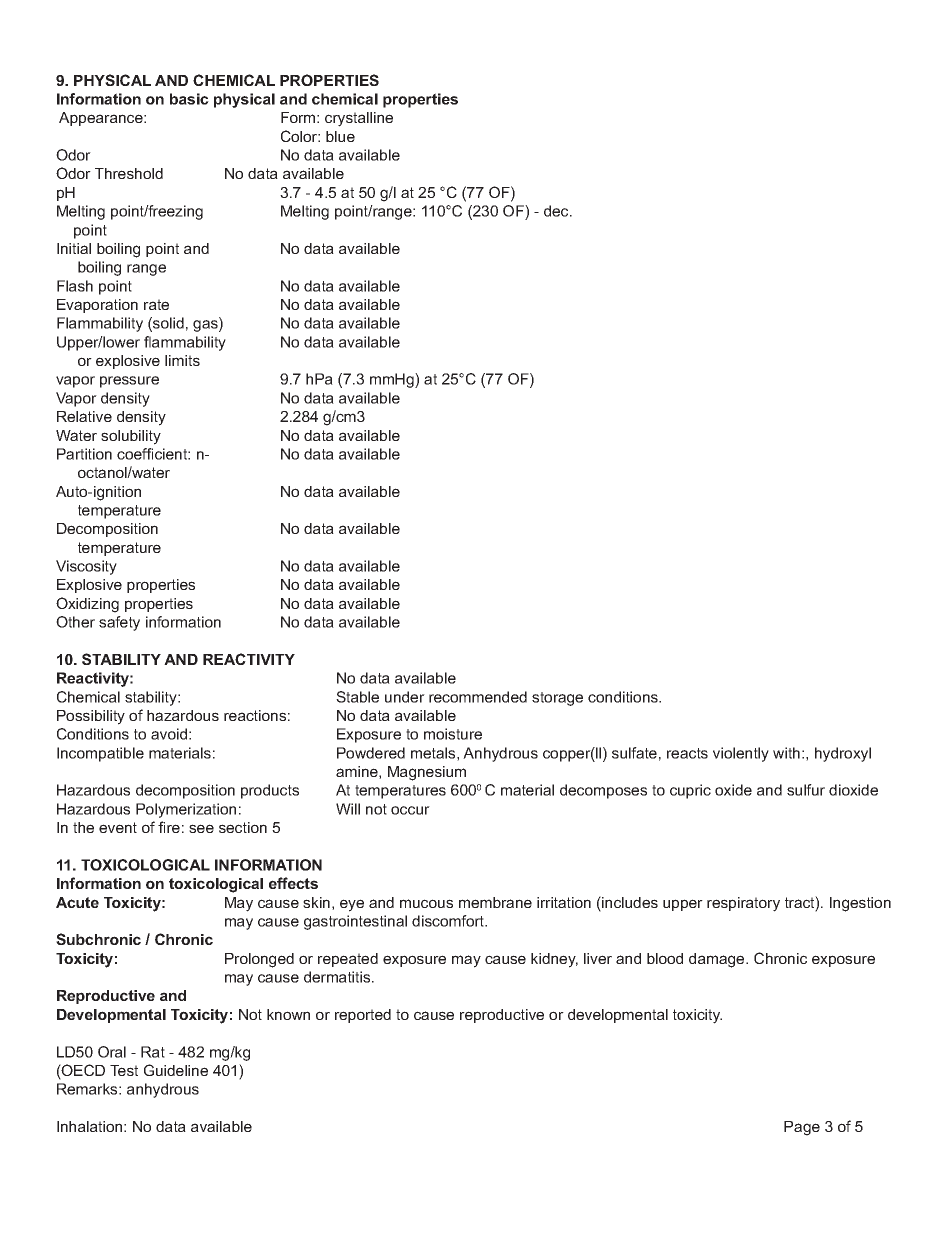 The height and width of the screenshot is (1233, 952). Describe the element at coordinates (340, 136) in the screenshot. I see `blue` at that location.
